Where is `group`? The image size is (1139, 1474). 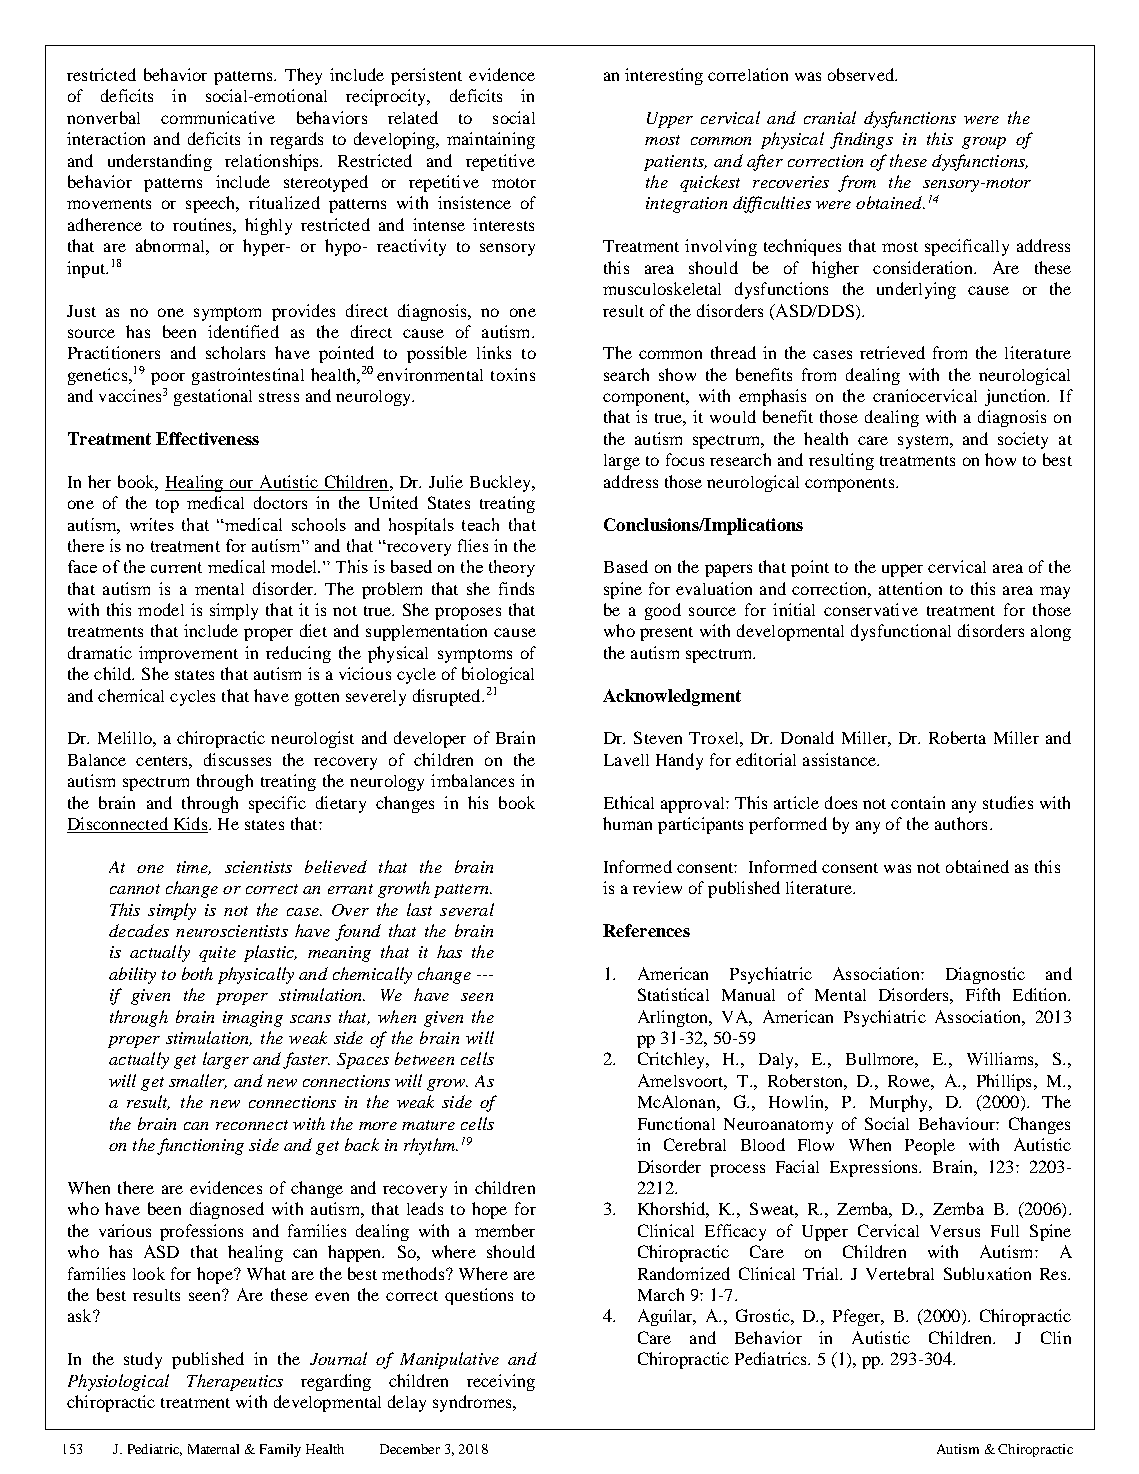 group is located at coordinates (984, 143).
